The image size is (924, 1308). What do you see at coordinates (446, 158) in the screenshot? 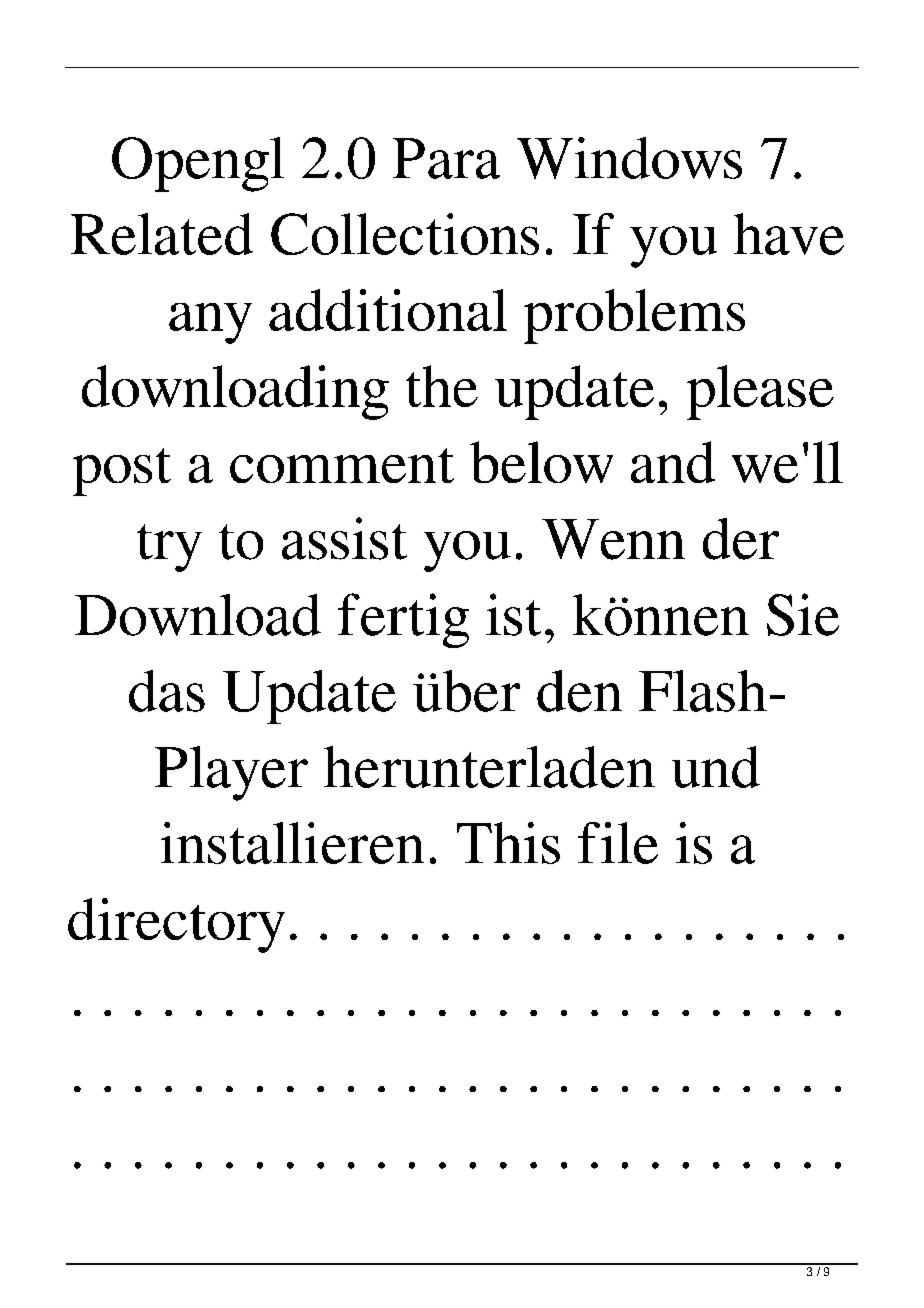
I see `Para` at bounding box center [446, 158].
